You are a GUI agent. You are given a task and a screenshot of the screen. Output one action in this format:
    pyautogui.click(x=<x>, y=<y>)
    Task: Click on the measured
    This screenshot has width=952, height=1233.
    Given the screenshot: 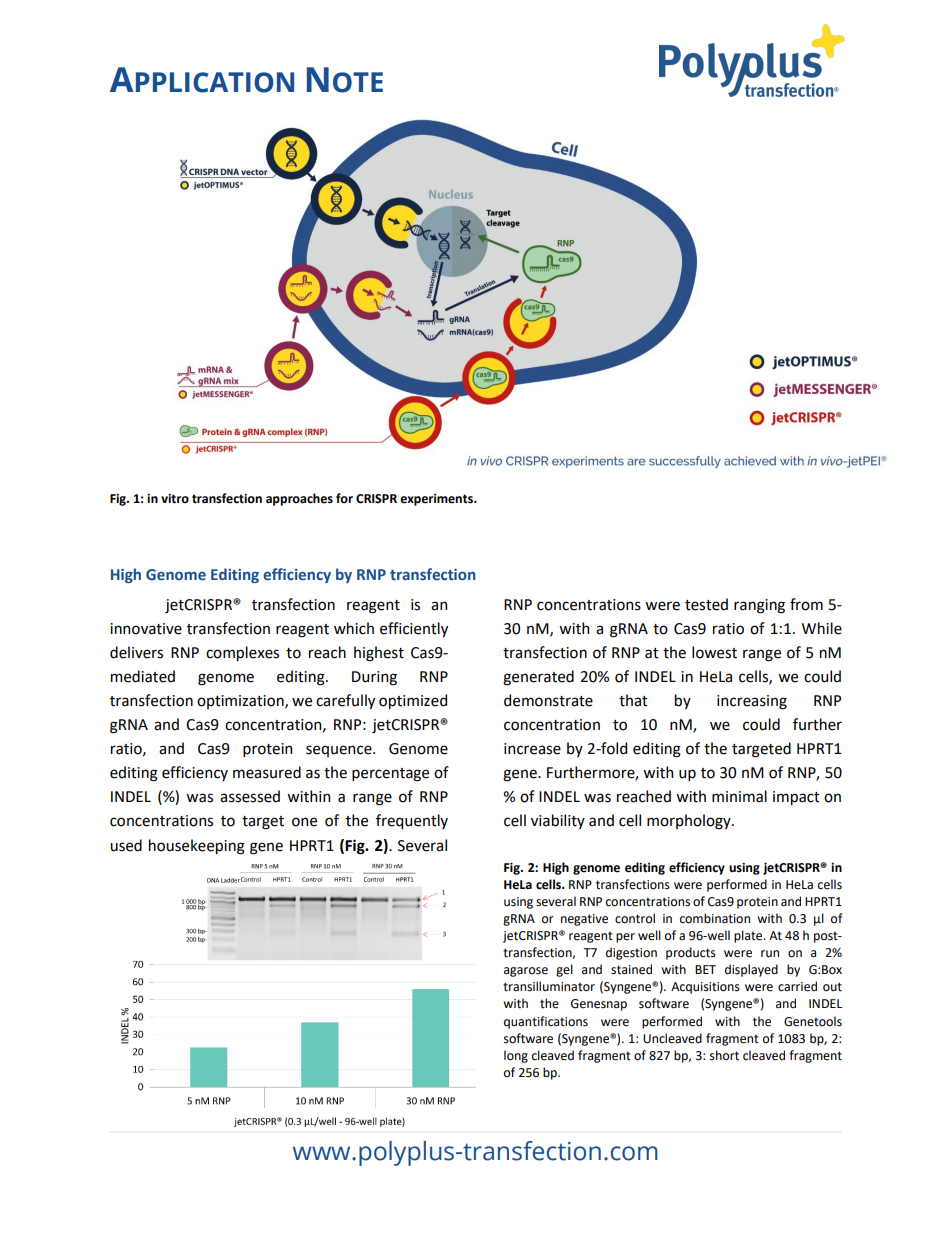 What is the action you would take?
    pyautogui.click(x=267, y=772)
